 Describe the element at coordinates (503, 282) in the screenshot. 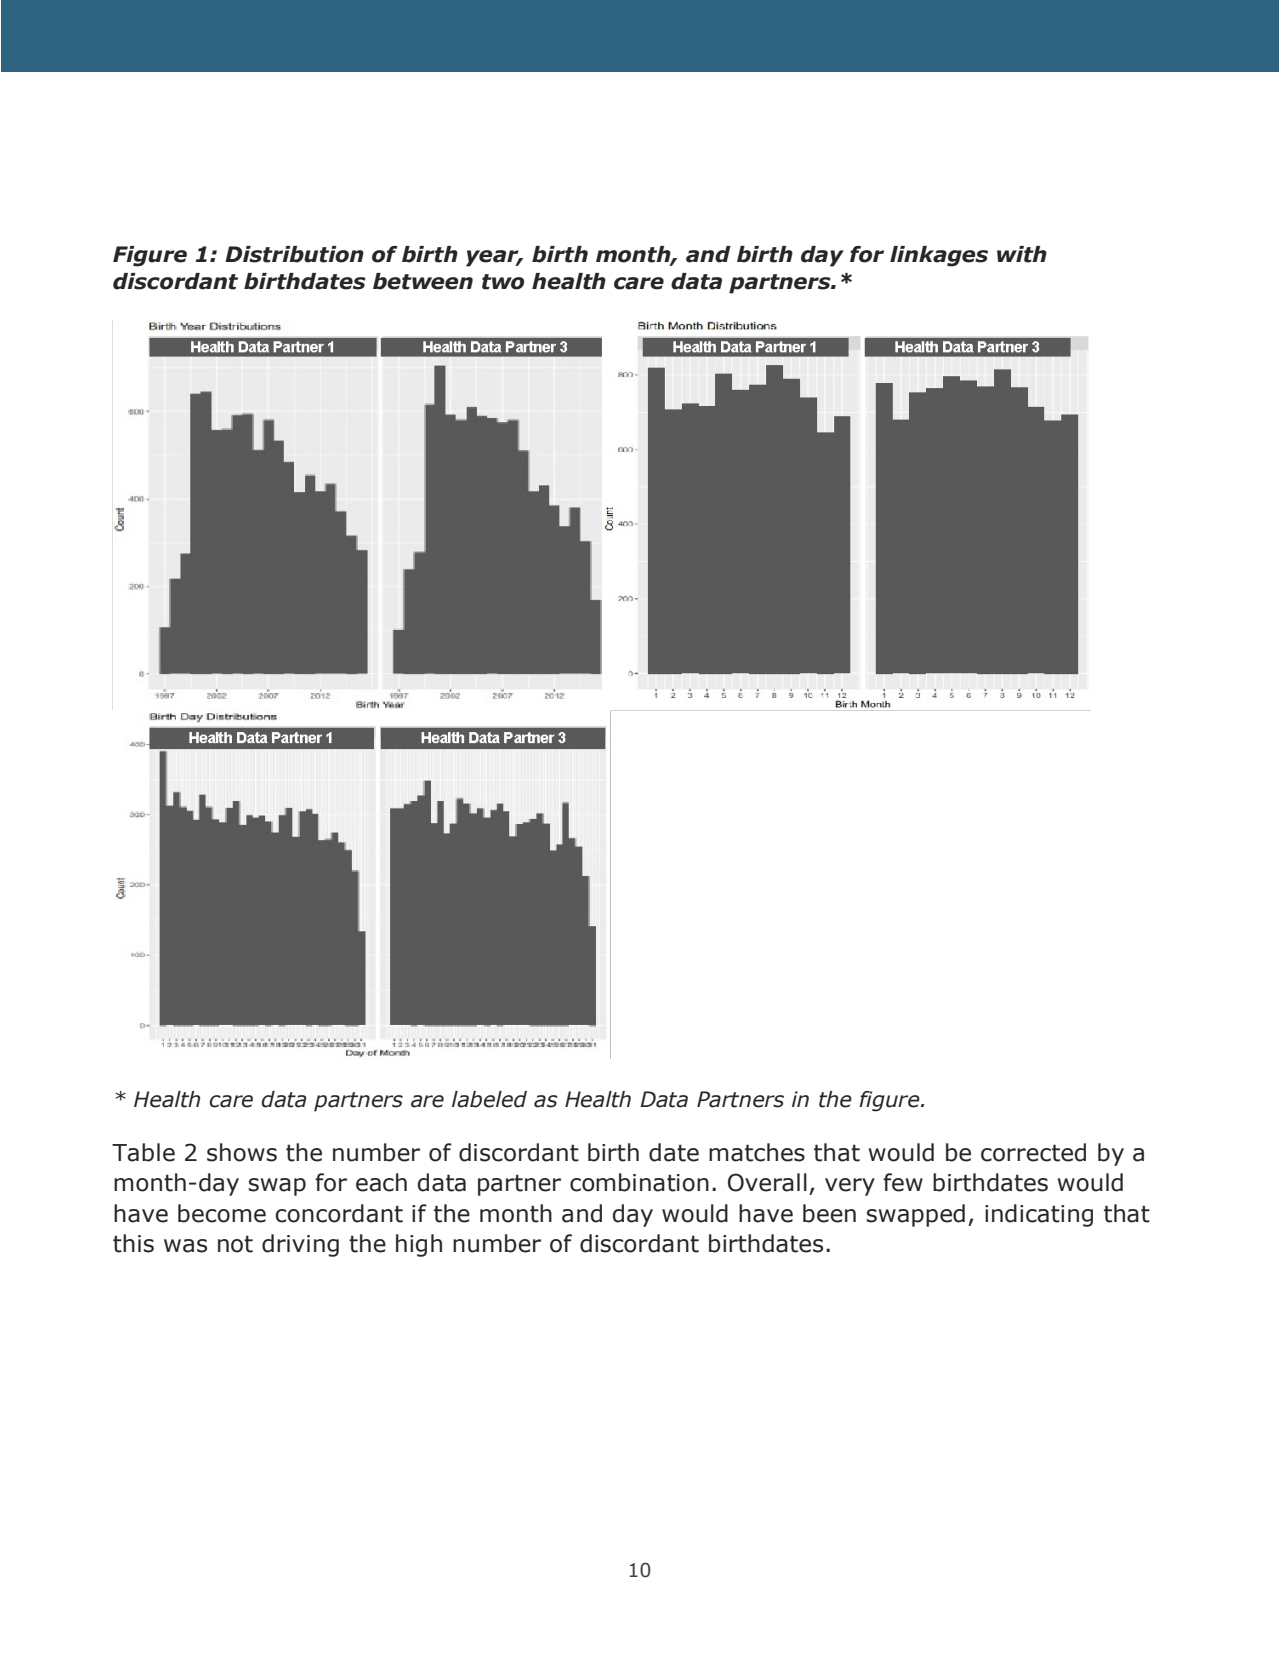

I see `two` at that location.
